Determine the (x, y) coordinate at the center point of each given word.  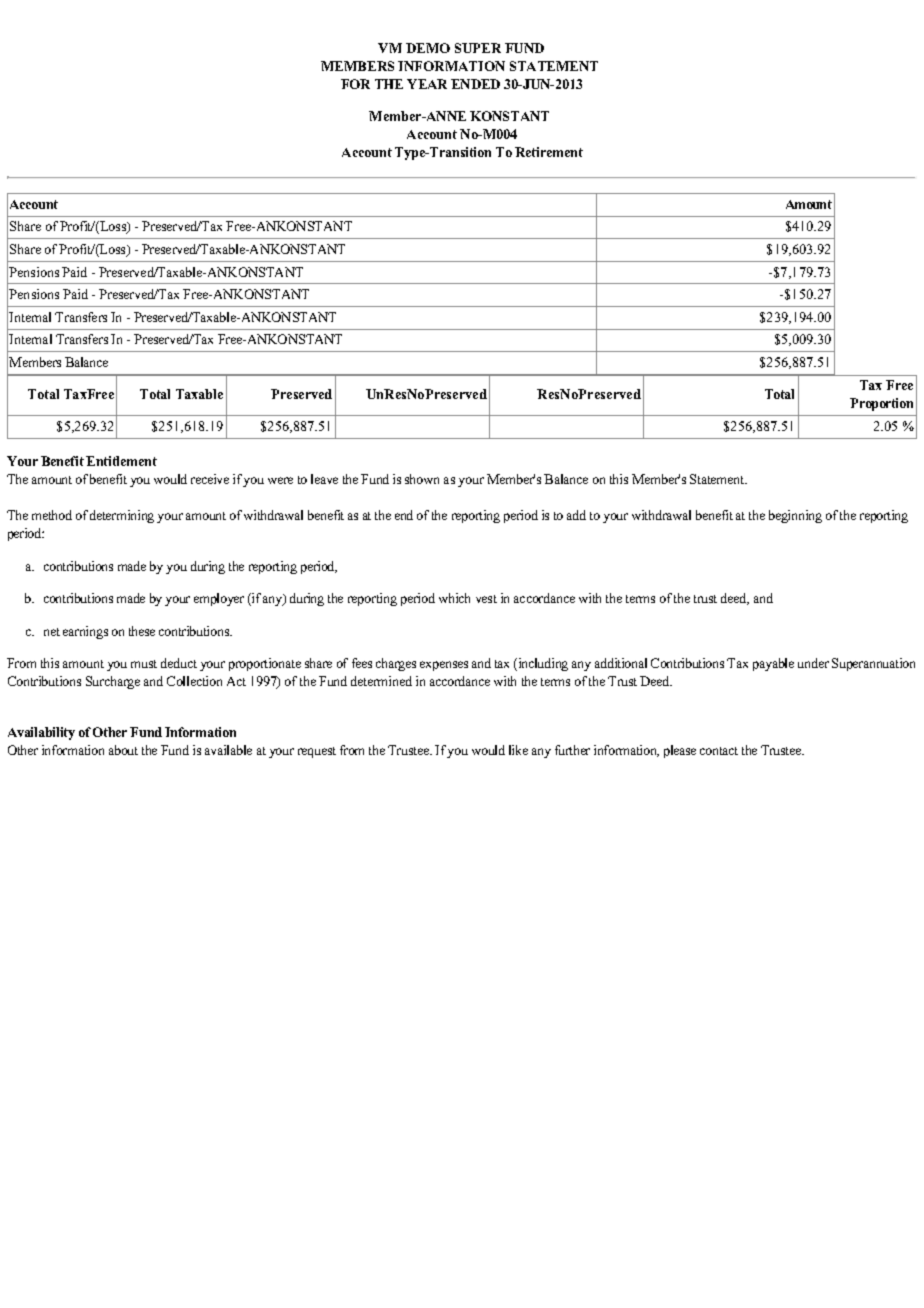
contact (719, 751)
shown (422, 479)
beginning (795, 516)
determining (122, 516)
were (280, 480)
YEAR (427, 84)
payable (773, 664)
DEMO (428, 48)
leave (324, 479)
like (518, 750)
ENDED (475, 84)
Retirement (549, 152)
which (454, 598)
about (123, 750)
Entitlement (121, 461)
